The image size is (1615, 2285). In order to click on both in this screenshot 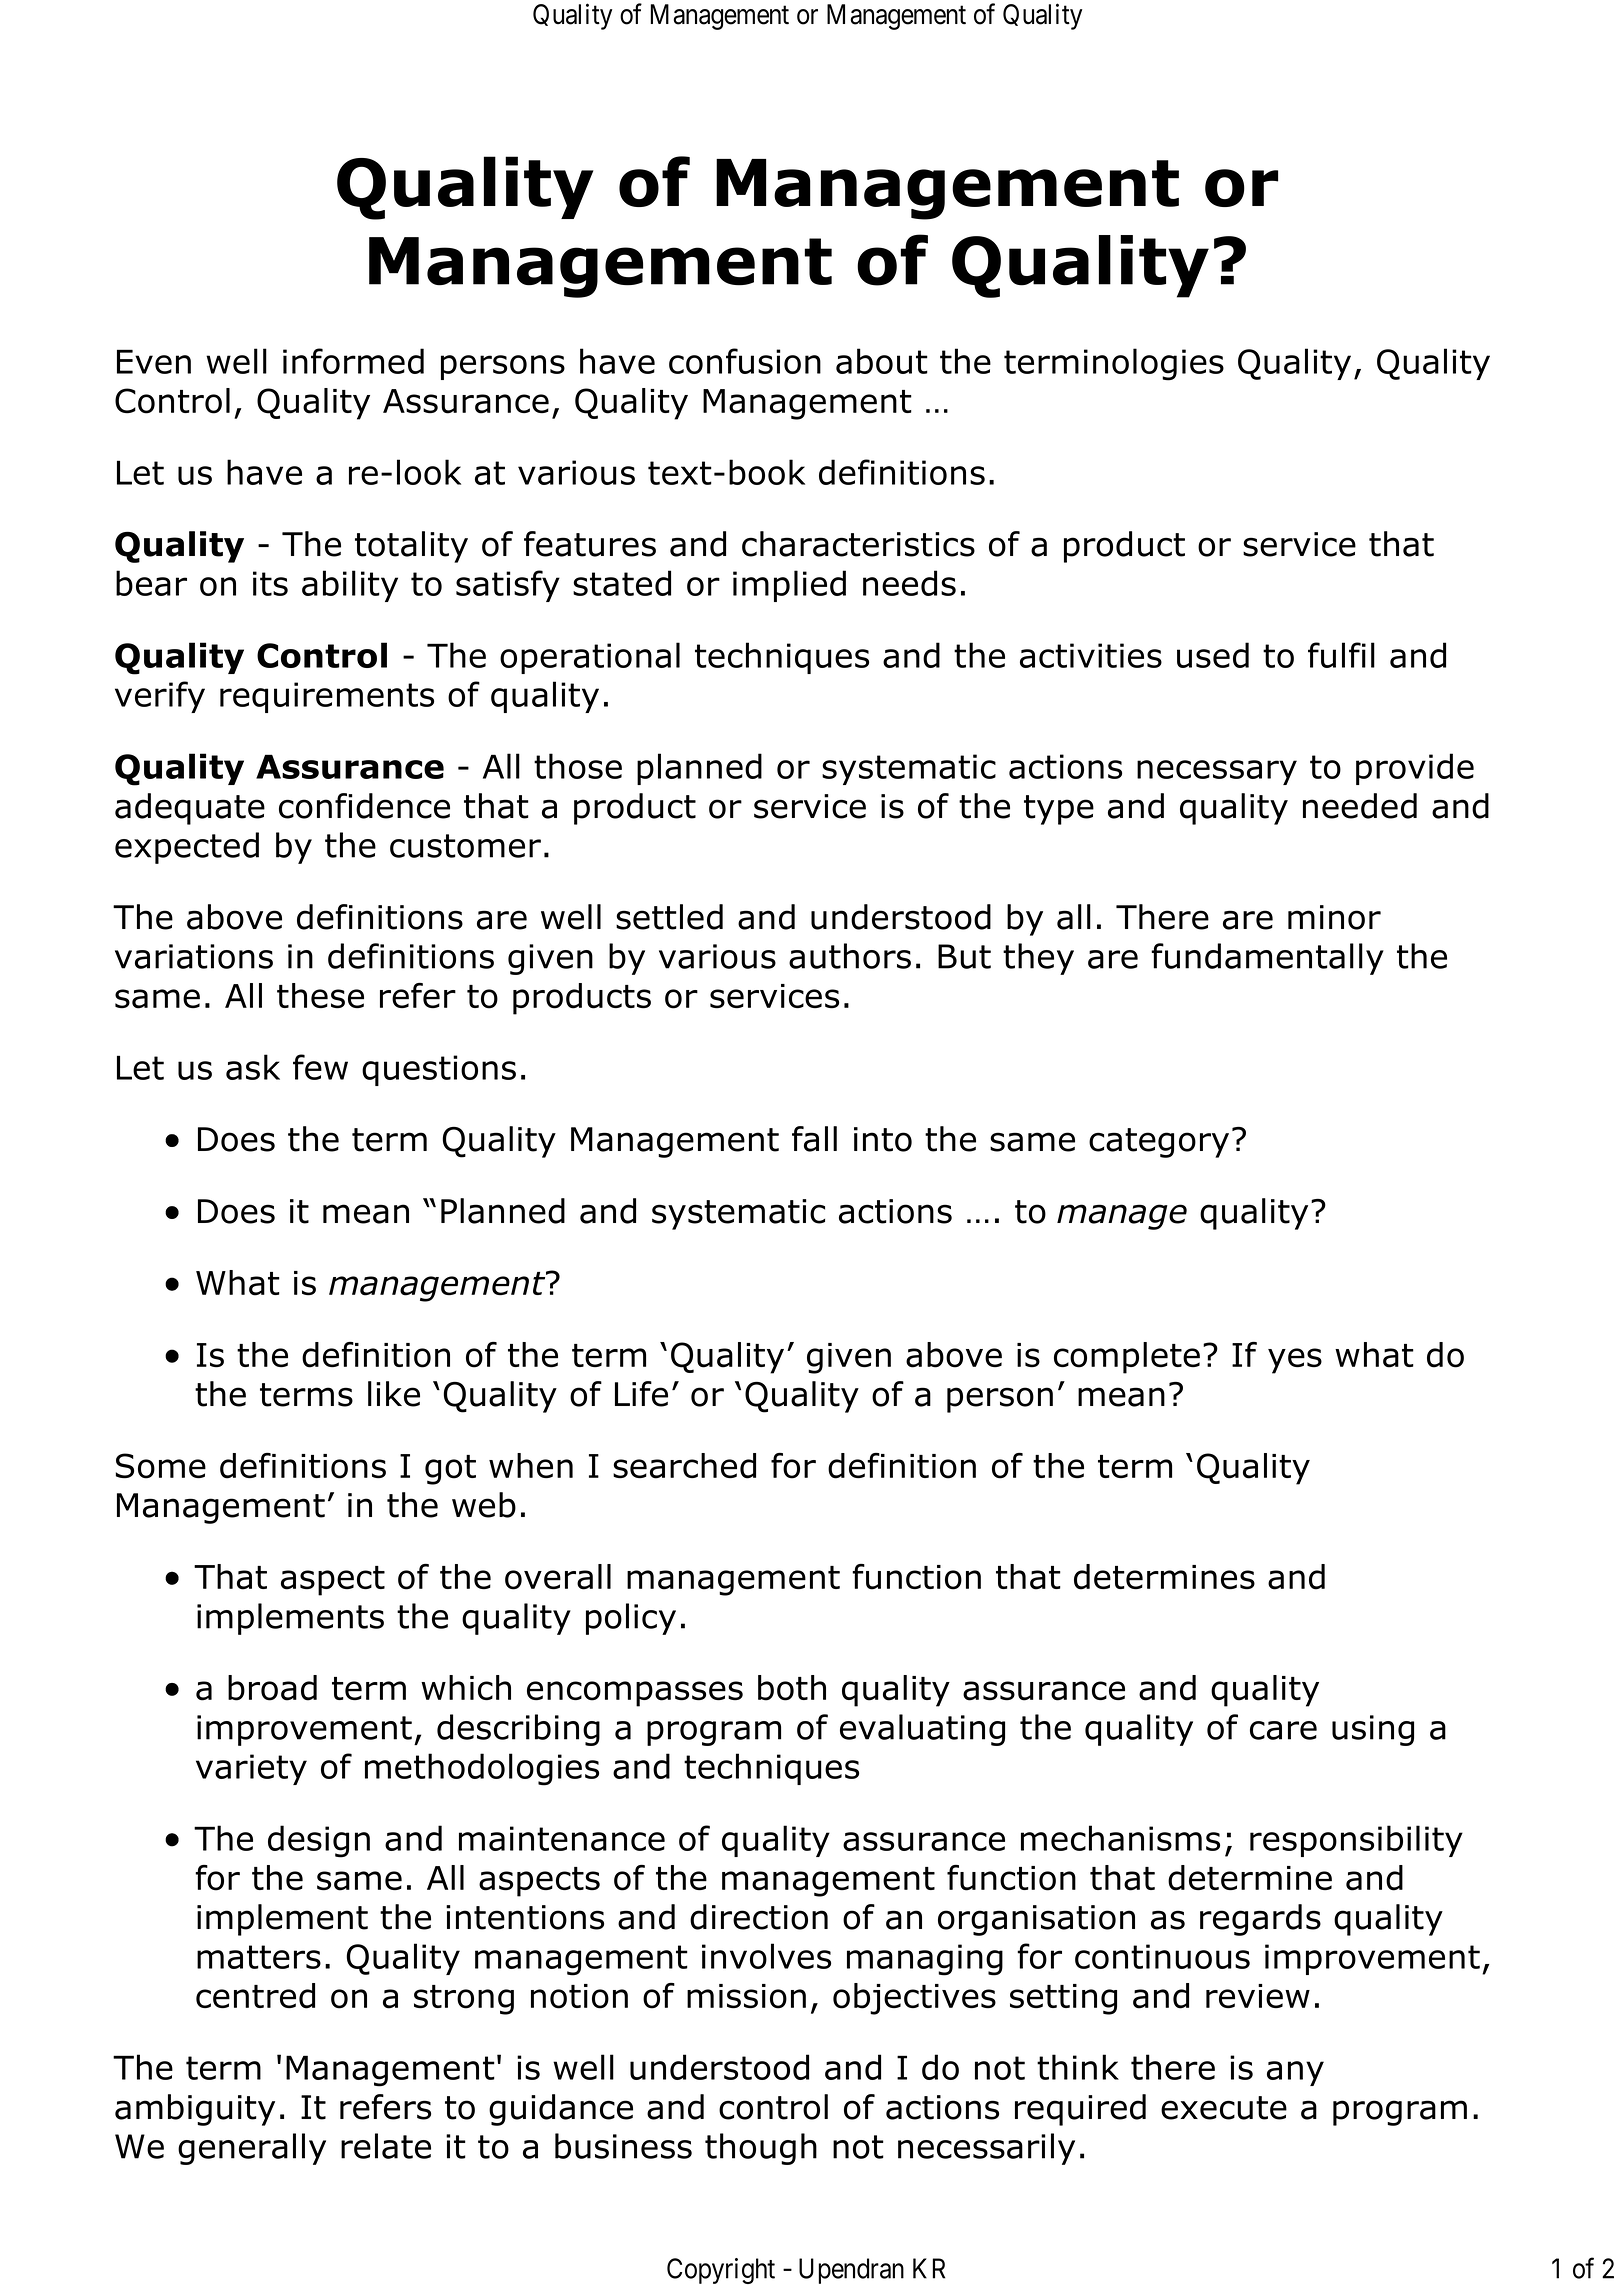, I will do `click(792, 1688)`.
